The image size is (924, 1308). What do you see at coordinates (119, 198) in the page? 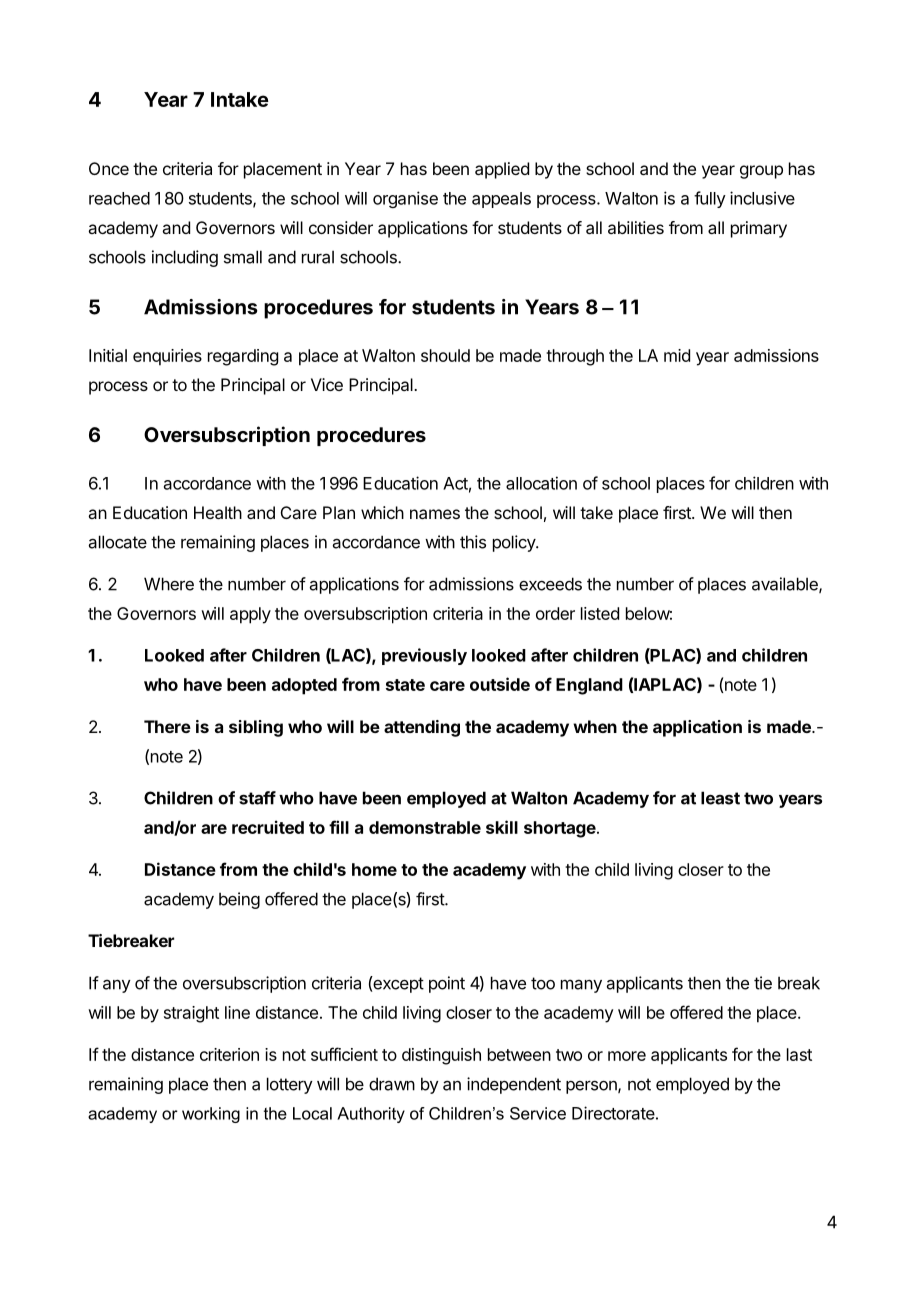
I see `reached` at bounding box center [119, 198].
